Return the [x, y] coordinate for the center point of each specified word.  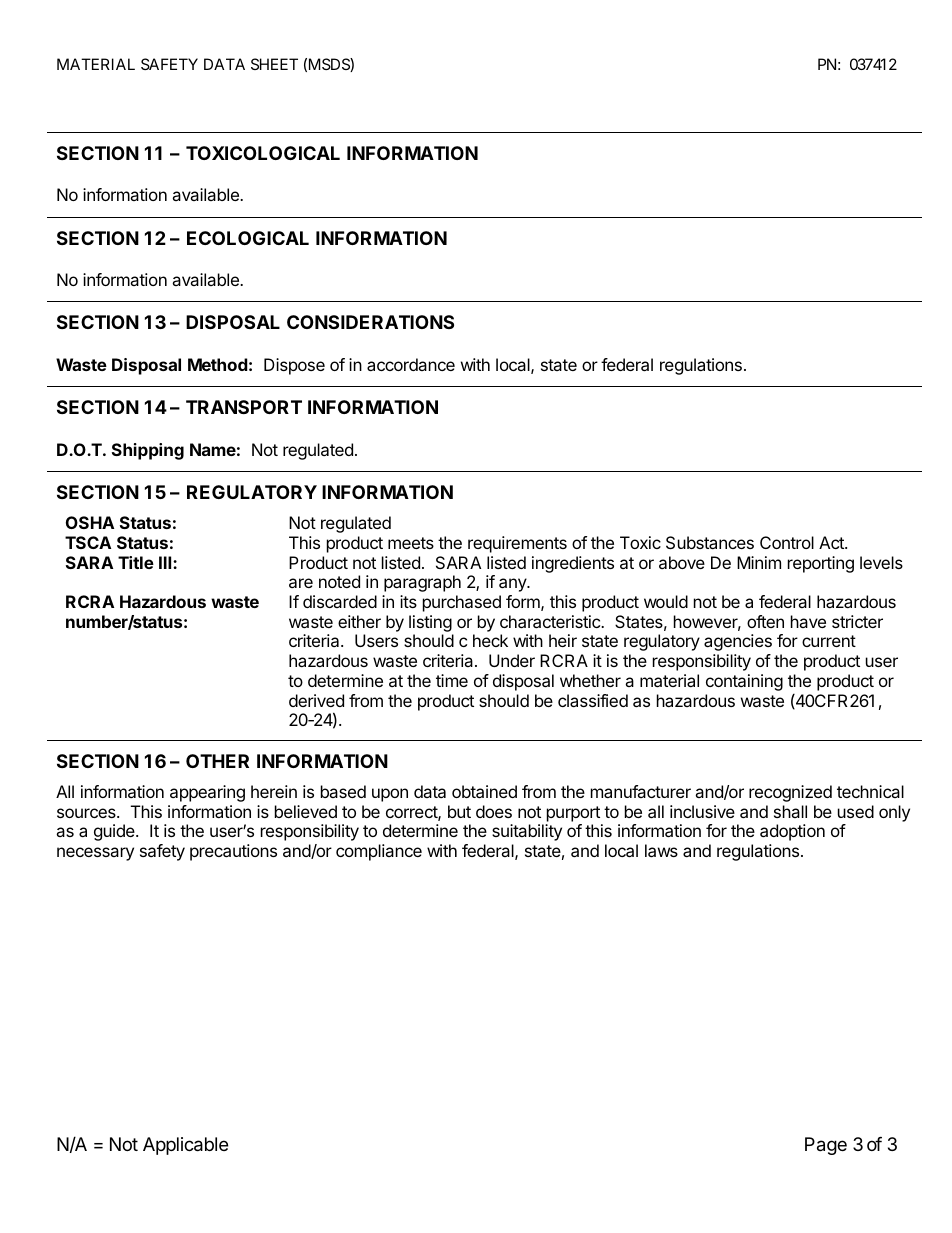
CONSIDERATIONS [370, 322]
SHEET [274, 64]
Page [826, 1146]
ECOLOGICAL [248, 238]
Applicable [185, 1146]
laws [661, 850]
